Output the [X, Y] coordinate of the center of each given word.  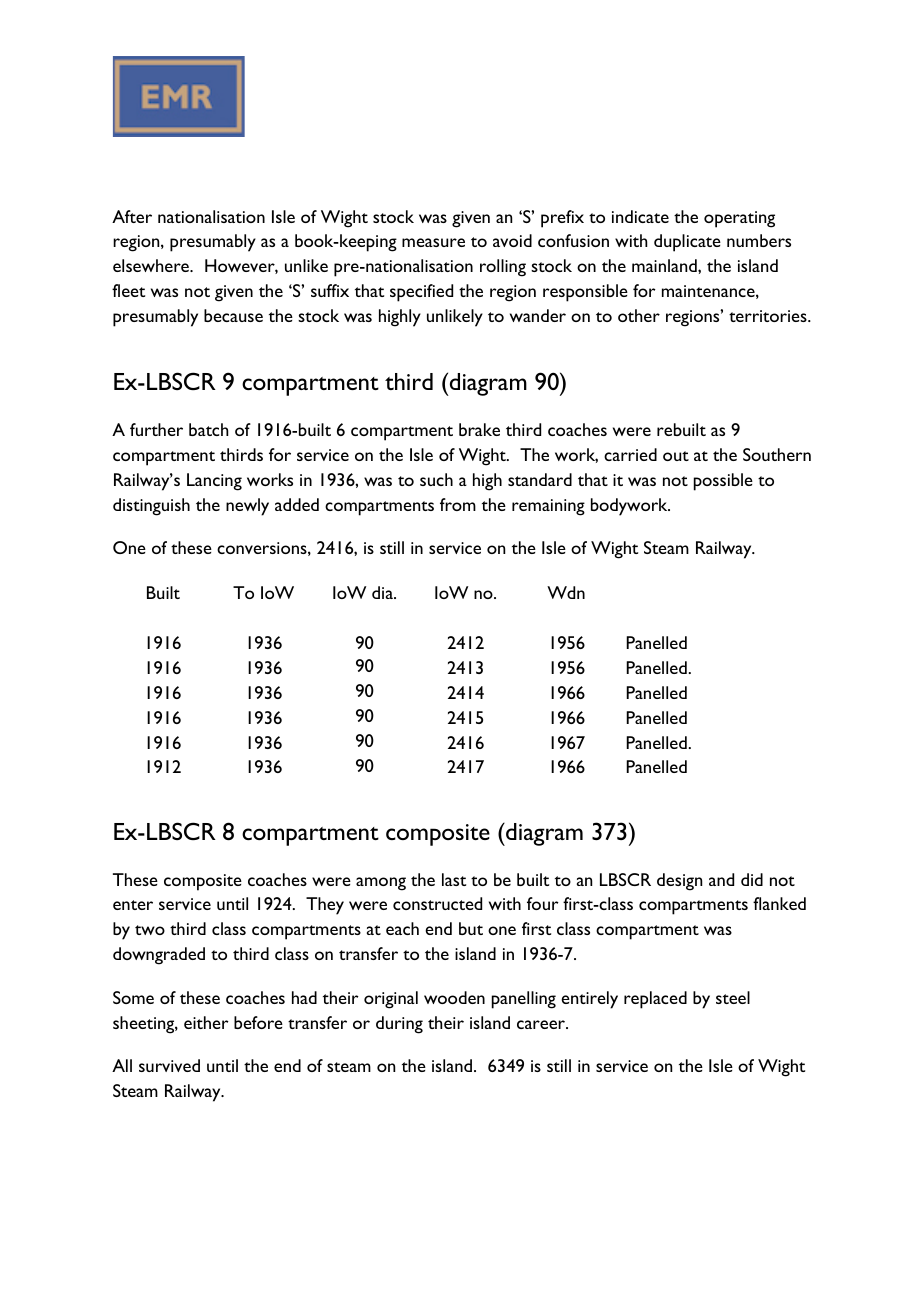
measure [433, 242]
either [206, 1022]
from [458, 504]
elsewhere [152, 265]
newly [247, 507]
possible [723, 482]
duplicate [687, 243]
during [399, 1025]
